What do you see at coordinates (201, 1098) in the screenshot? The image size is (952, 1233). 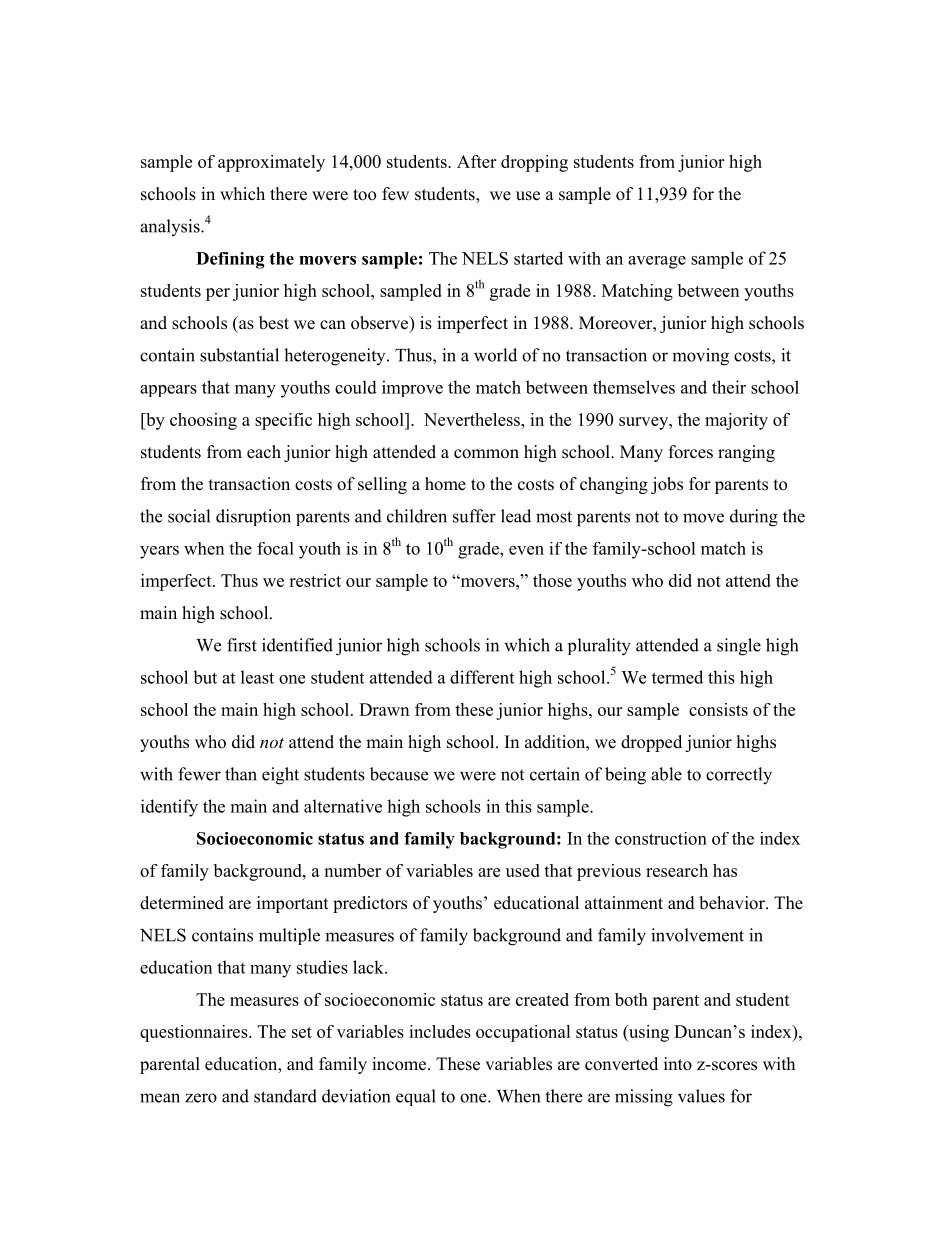 I see `zero` at bounding box center [201, 1098].
